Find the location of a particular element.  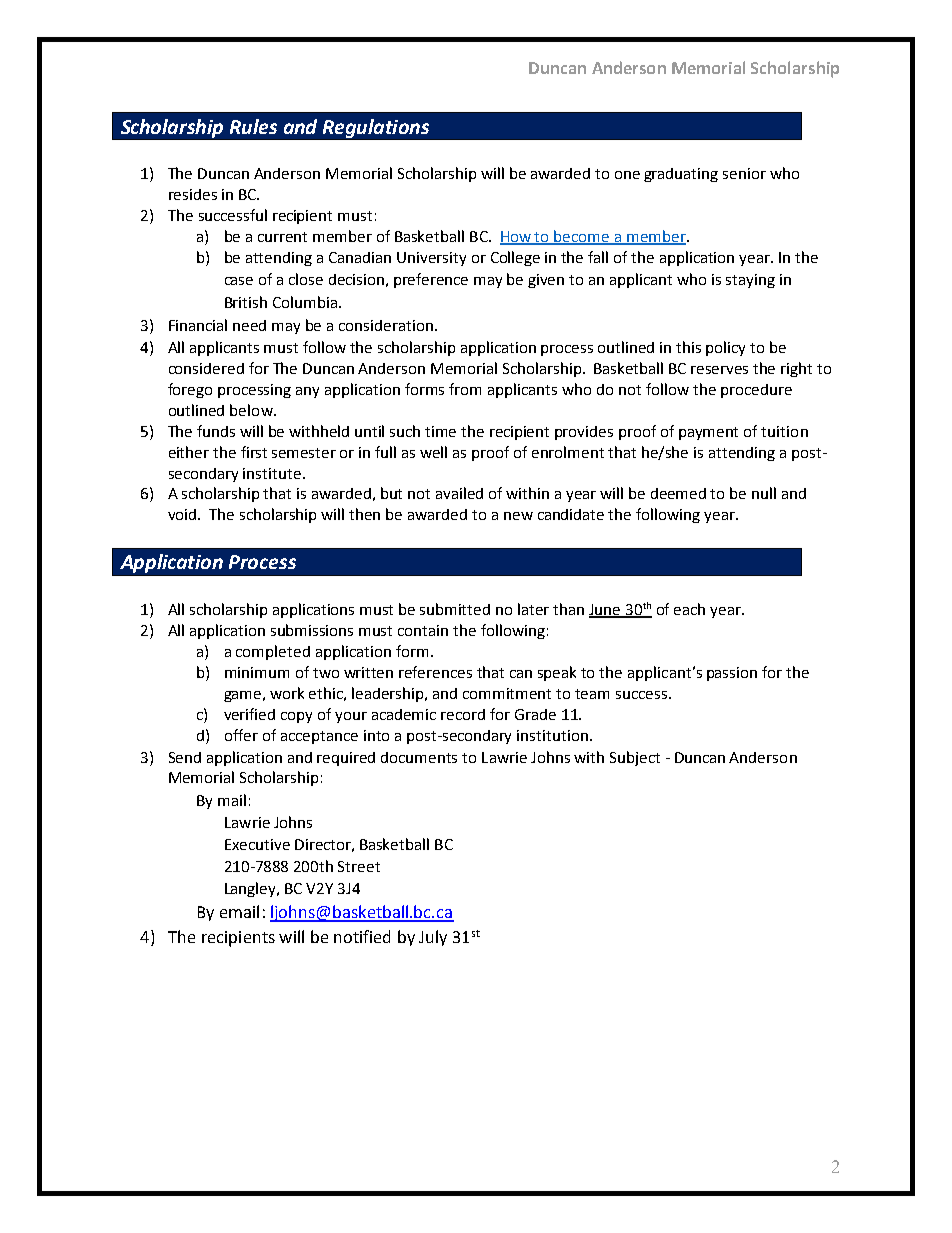

How is located at coordinates (517, 238).
